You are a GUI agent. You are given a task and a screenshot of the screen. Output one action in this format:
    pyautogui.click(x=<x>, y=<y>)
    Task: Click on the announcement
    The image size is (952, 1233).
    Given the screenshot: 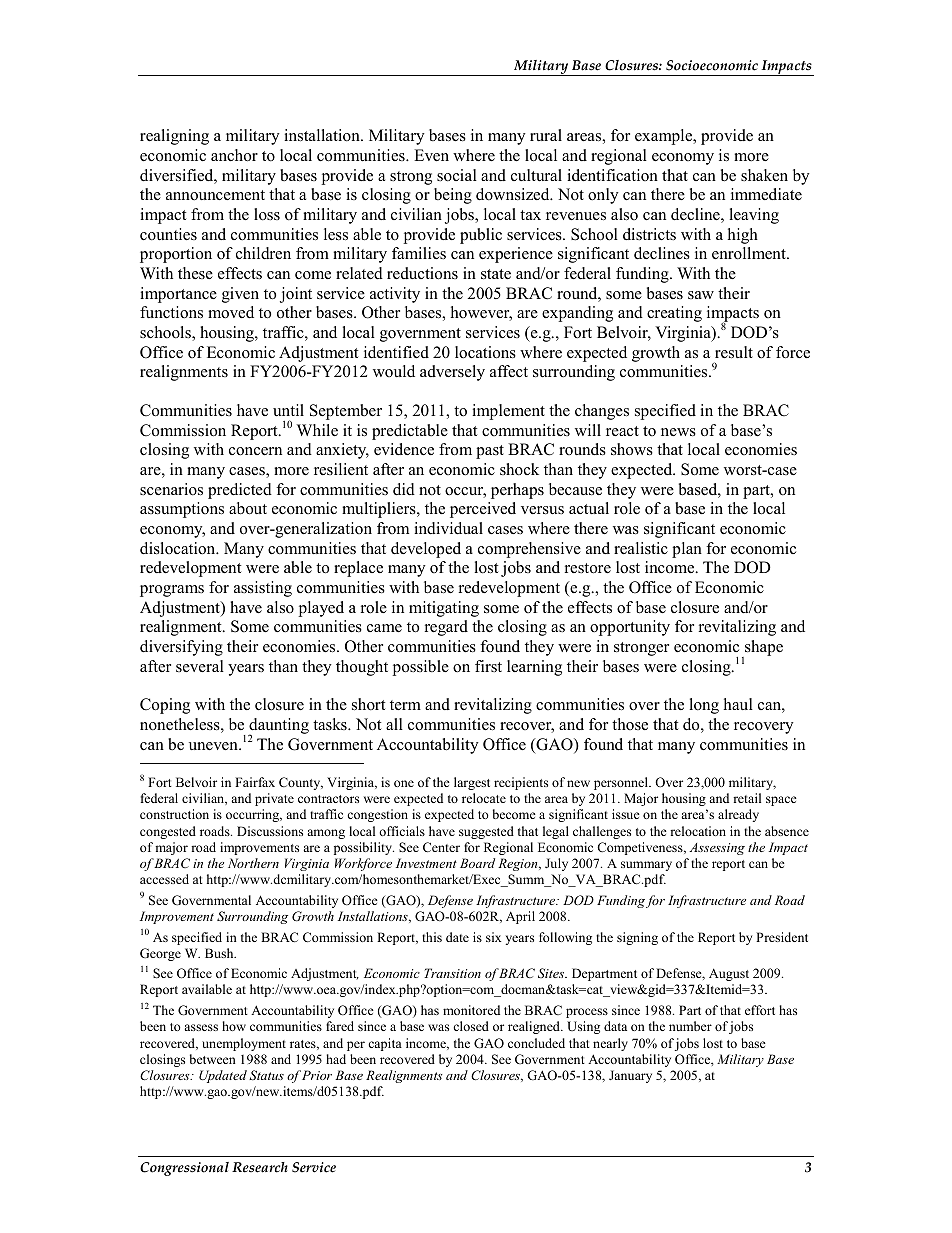 What is the action you would take?
    pyautogui.click(x=215, y=195)
